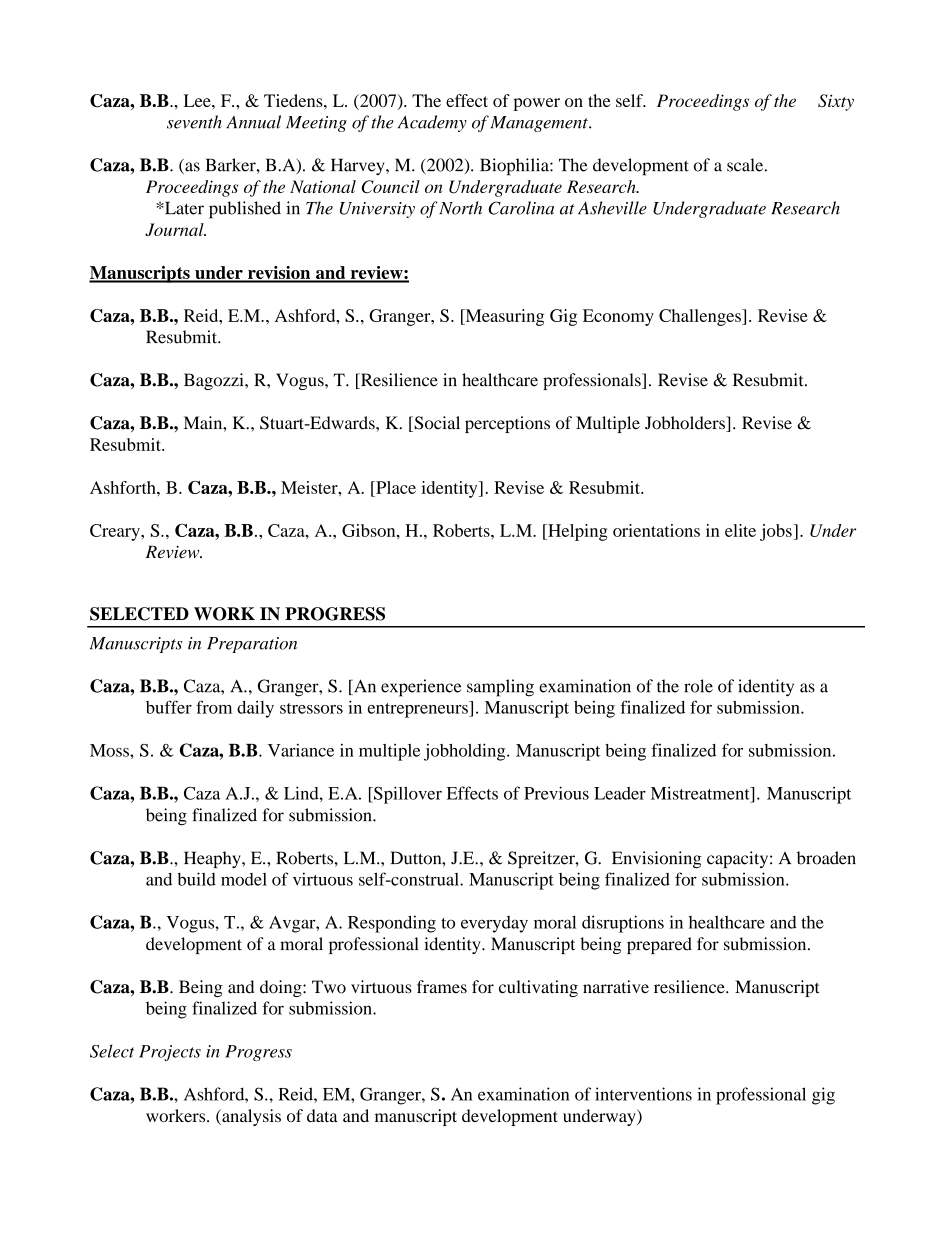 The image size is (952, 1233). What do you see at coordinates (494, 924) in the screenshot?
I see `everyday` at bounding box center [494, 924].
